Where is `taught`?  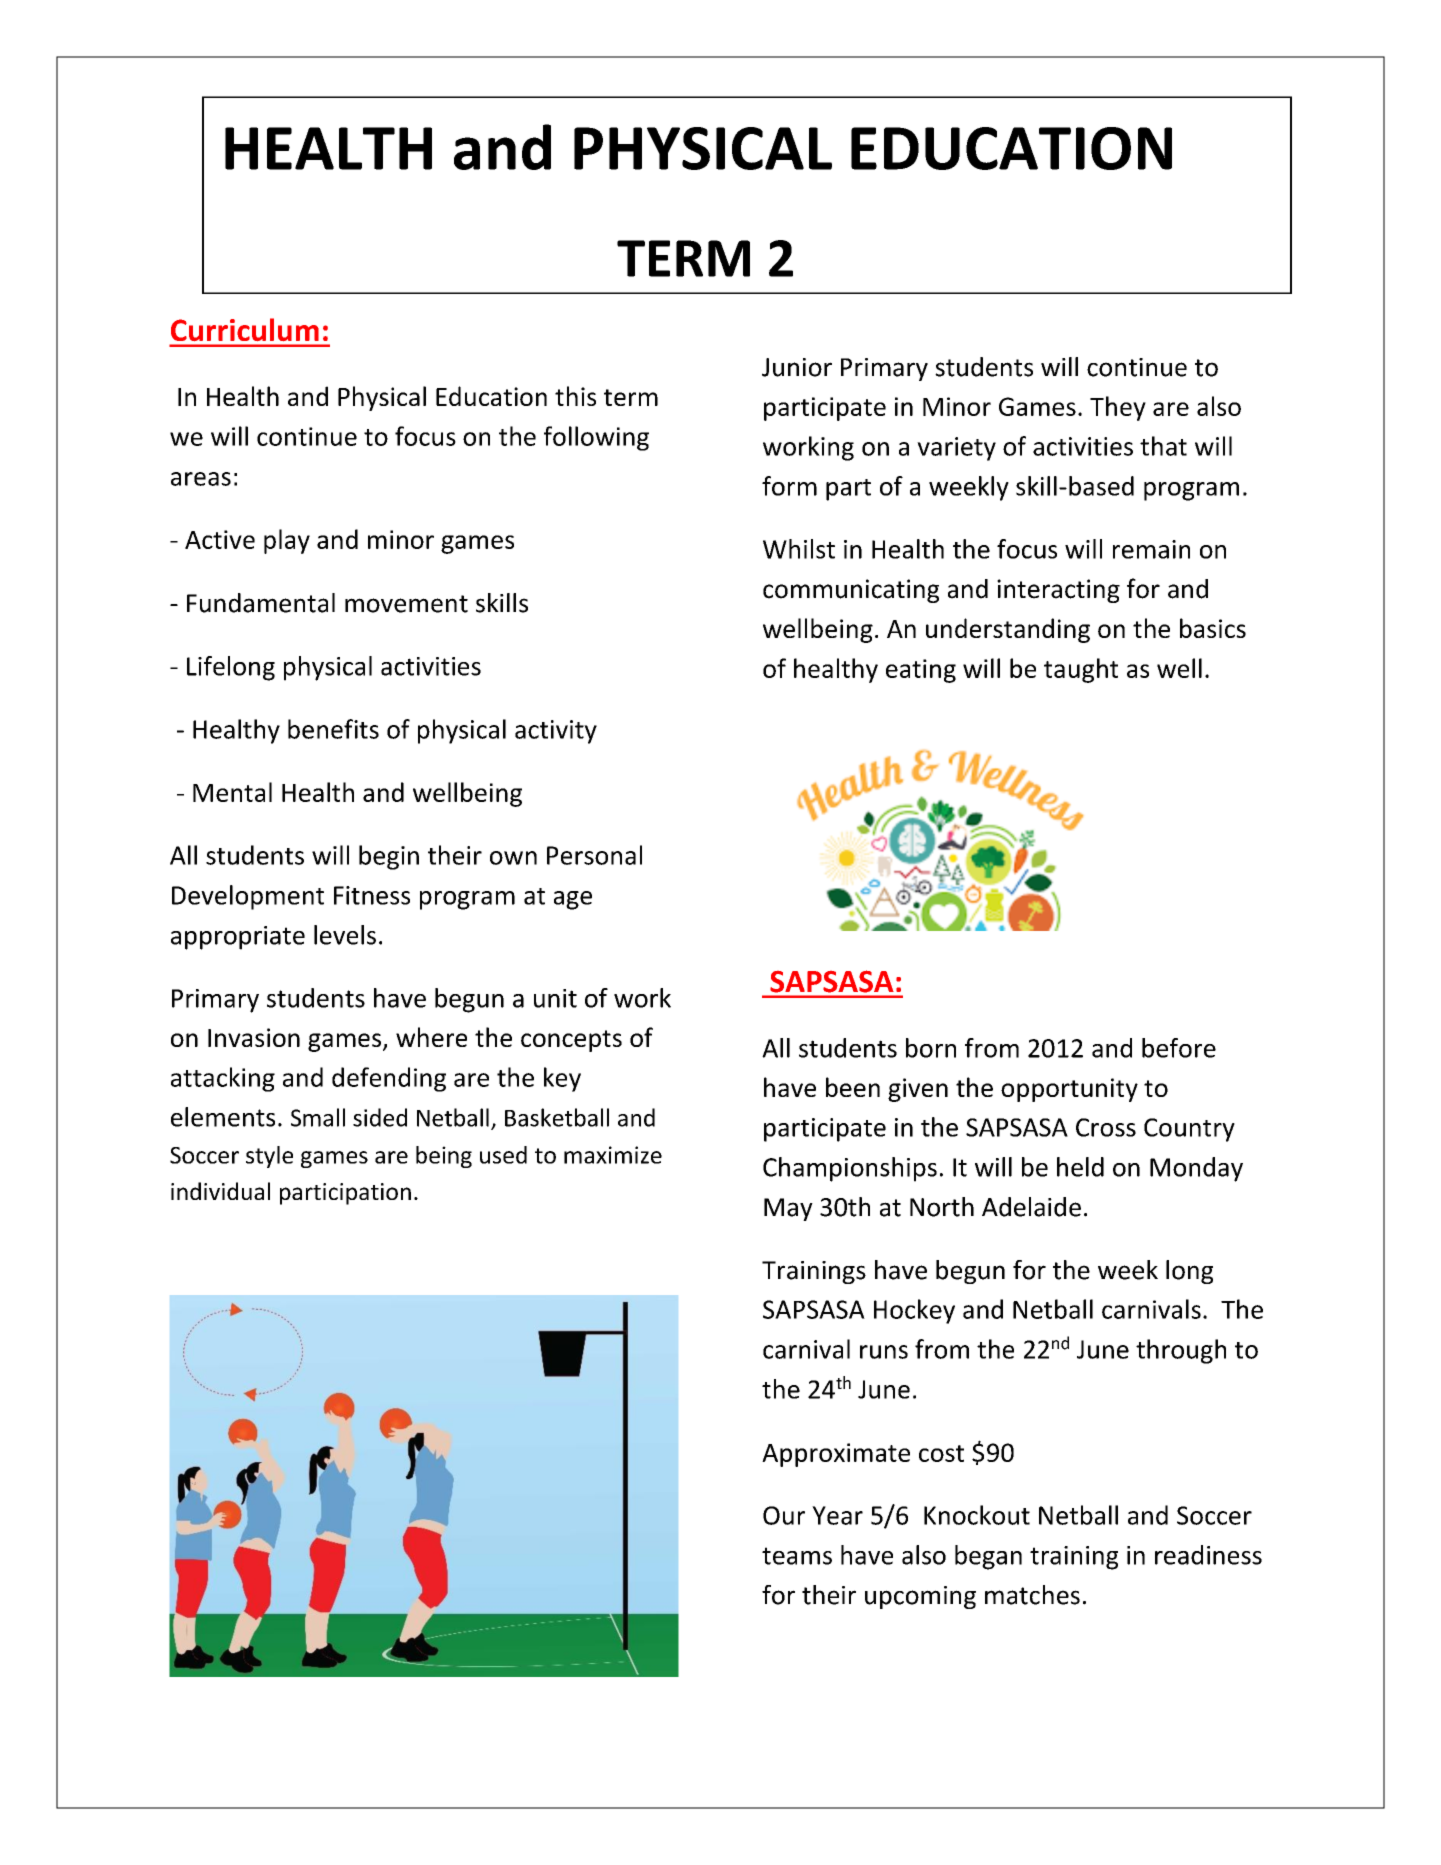 taught is located at coordinates (1081, 670).
